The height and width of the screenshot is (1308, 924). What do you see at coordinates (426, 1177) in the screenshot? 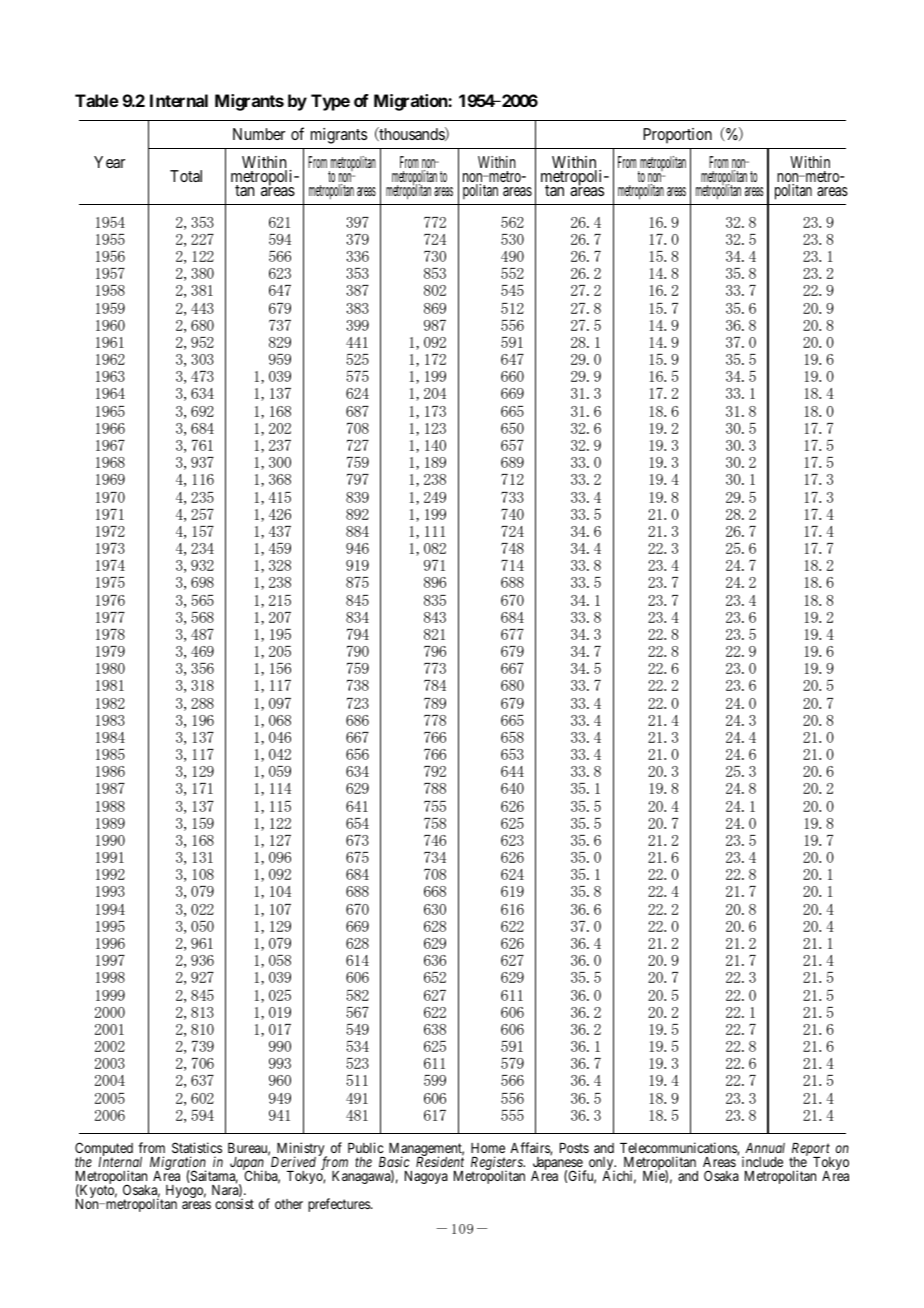
I see `Nagoya` at bounding box center [426, 1177].
